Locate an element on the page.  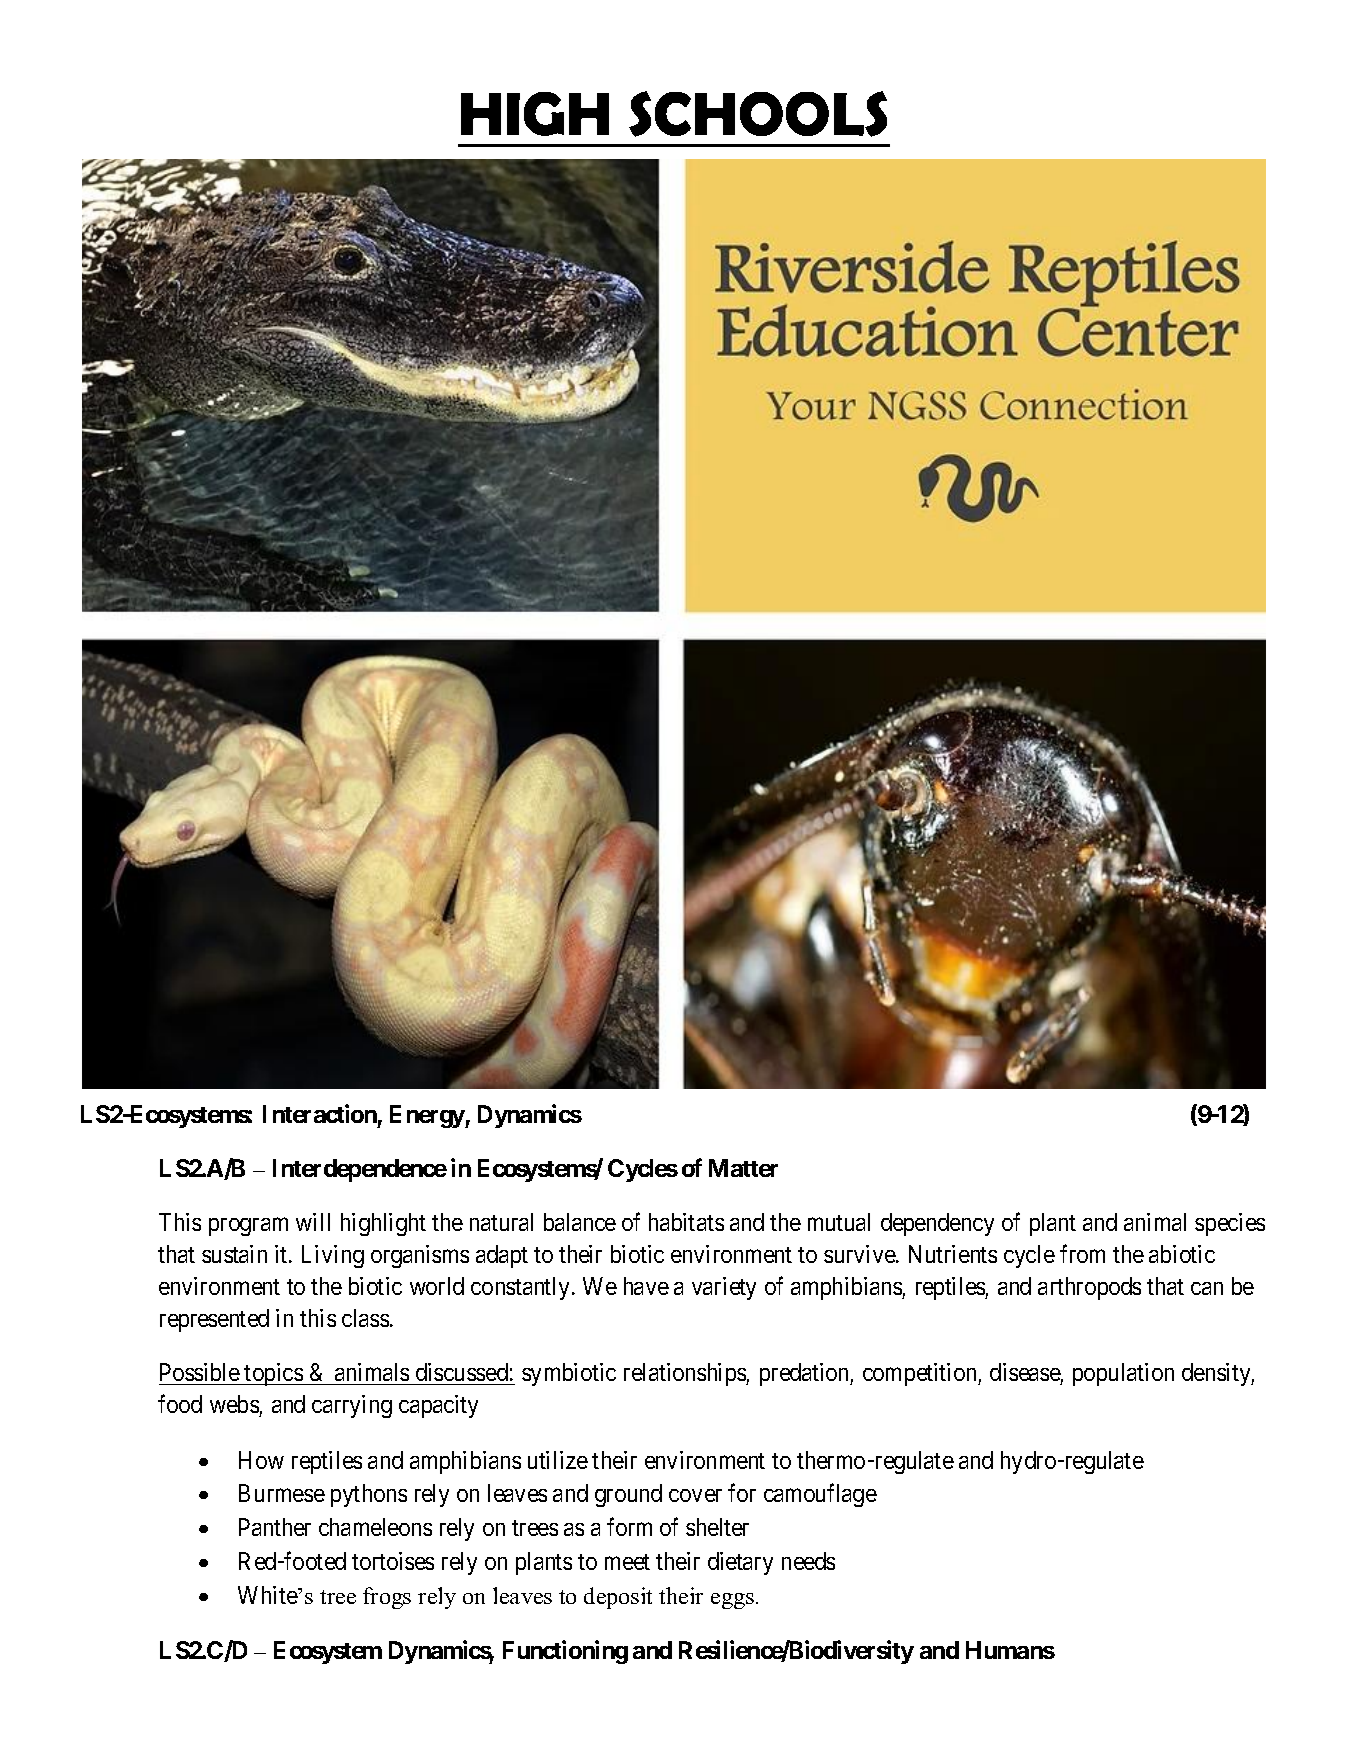
from is located at coordinates (1082, 1253).
